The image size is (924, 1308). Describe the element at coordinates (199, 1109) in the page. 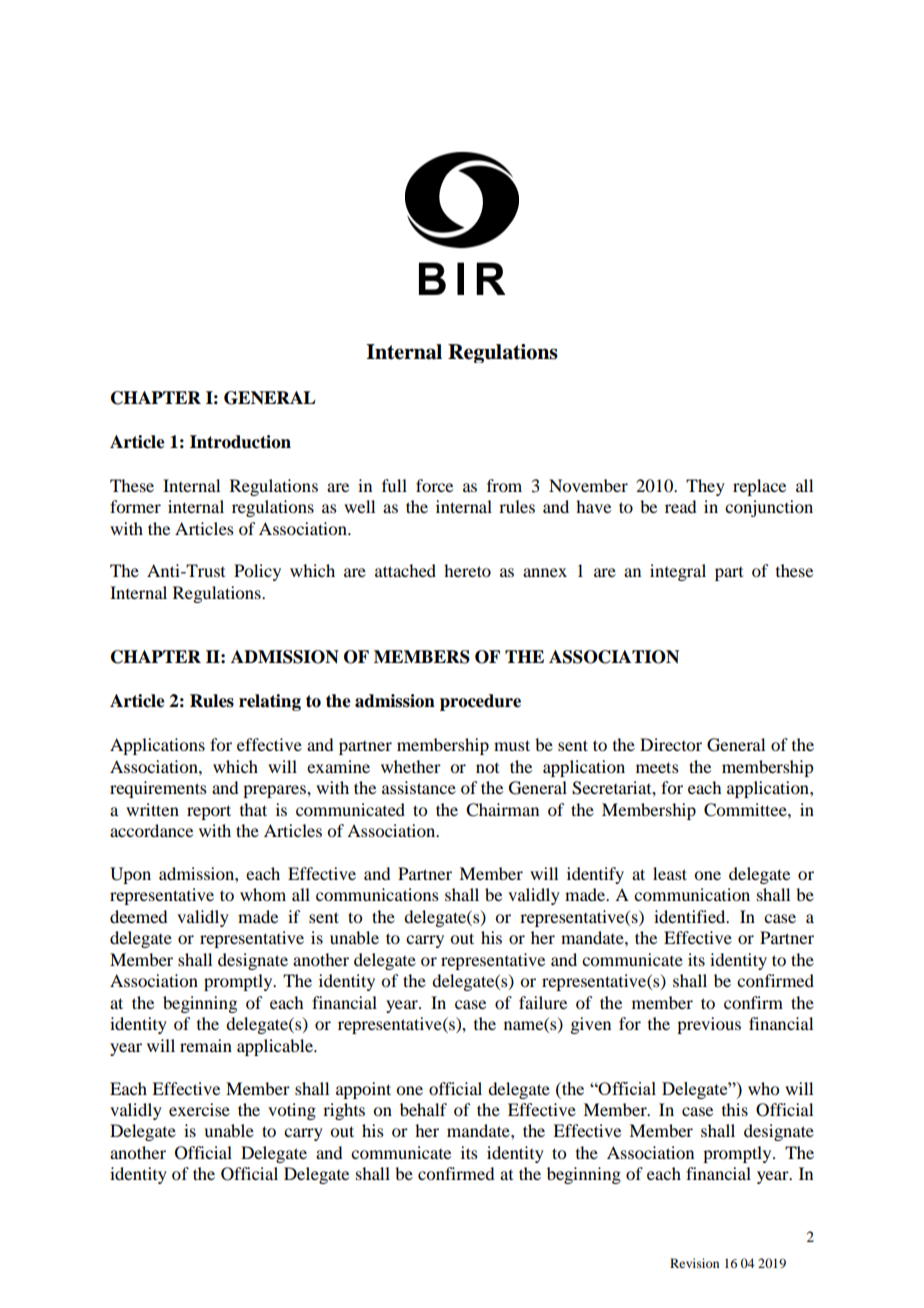

I see `exercise` at that location.
